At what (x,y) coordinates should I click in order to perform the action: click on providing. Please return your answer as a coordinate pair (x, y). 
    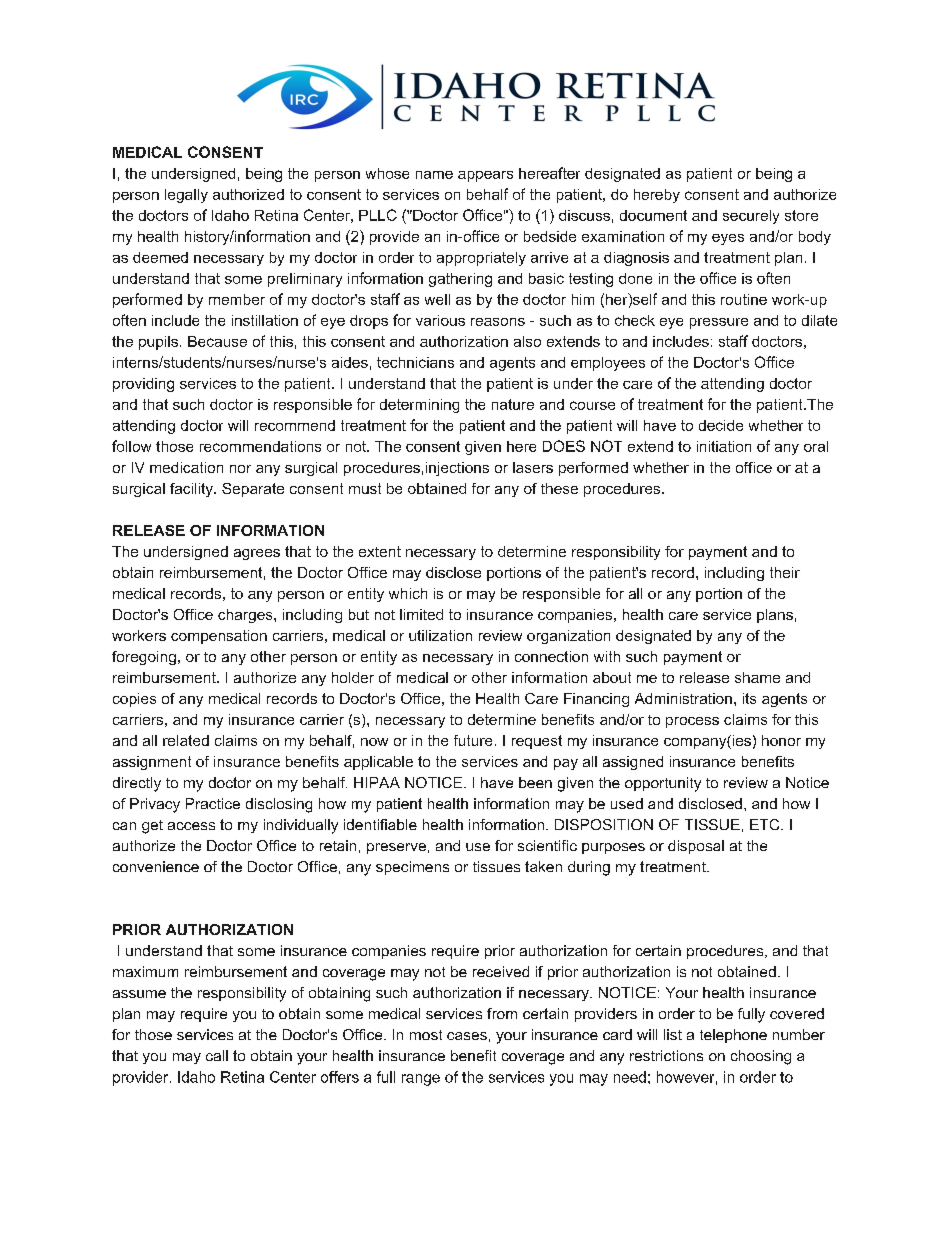
    Looking at the image, I should click on (143, 385).
